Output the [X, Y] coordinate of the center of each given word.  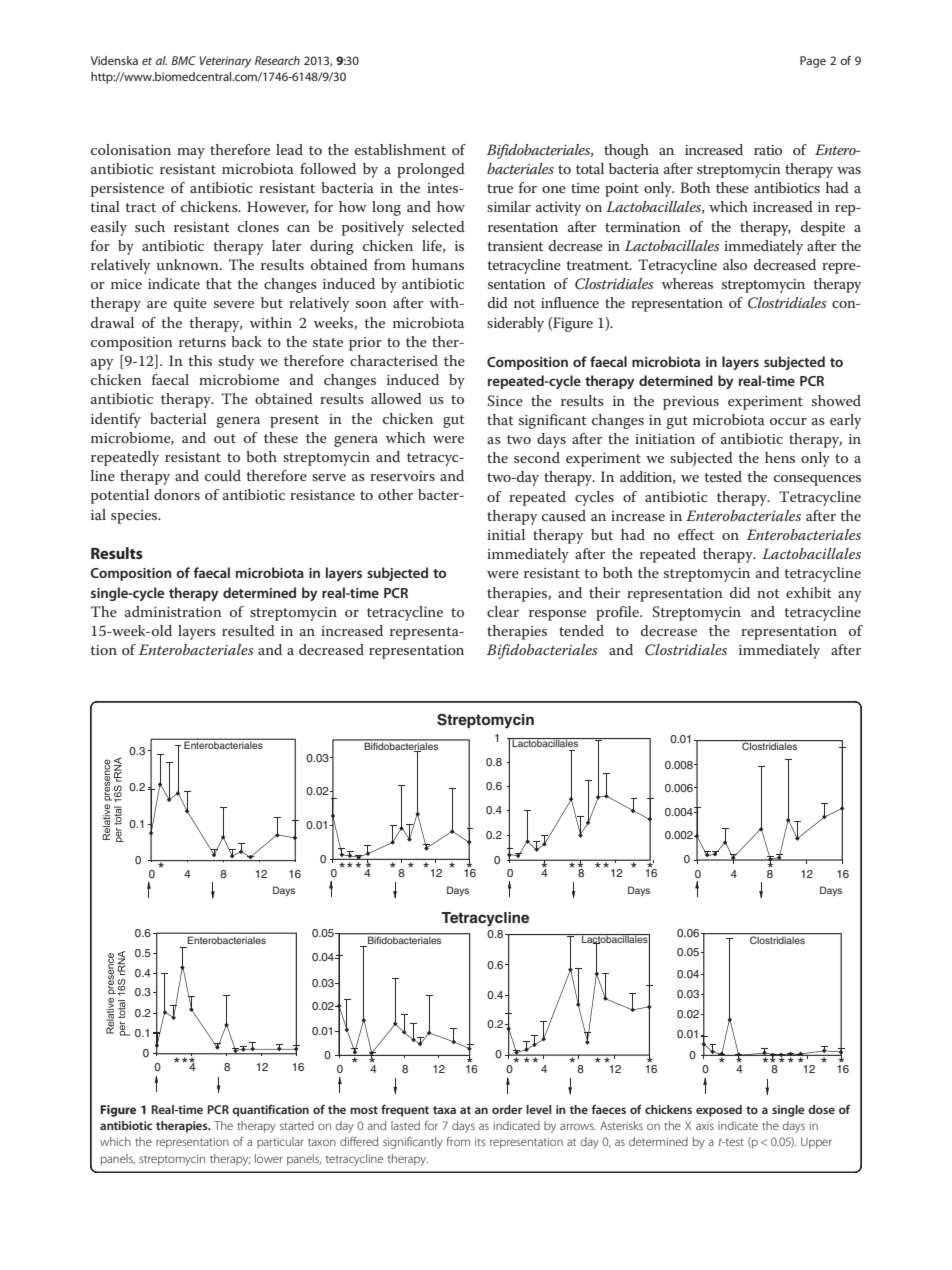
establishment [400, 149]
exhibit [809, 592]
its [480, 1141]
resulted [248, 630]
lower [269, 1158]
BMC [183, 60]
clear [503, 611]
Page [813, 62]
